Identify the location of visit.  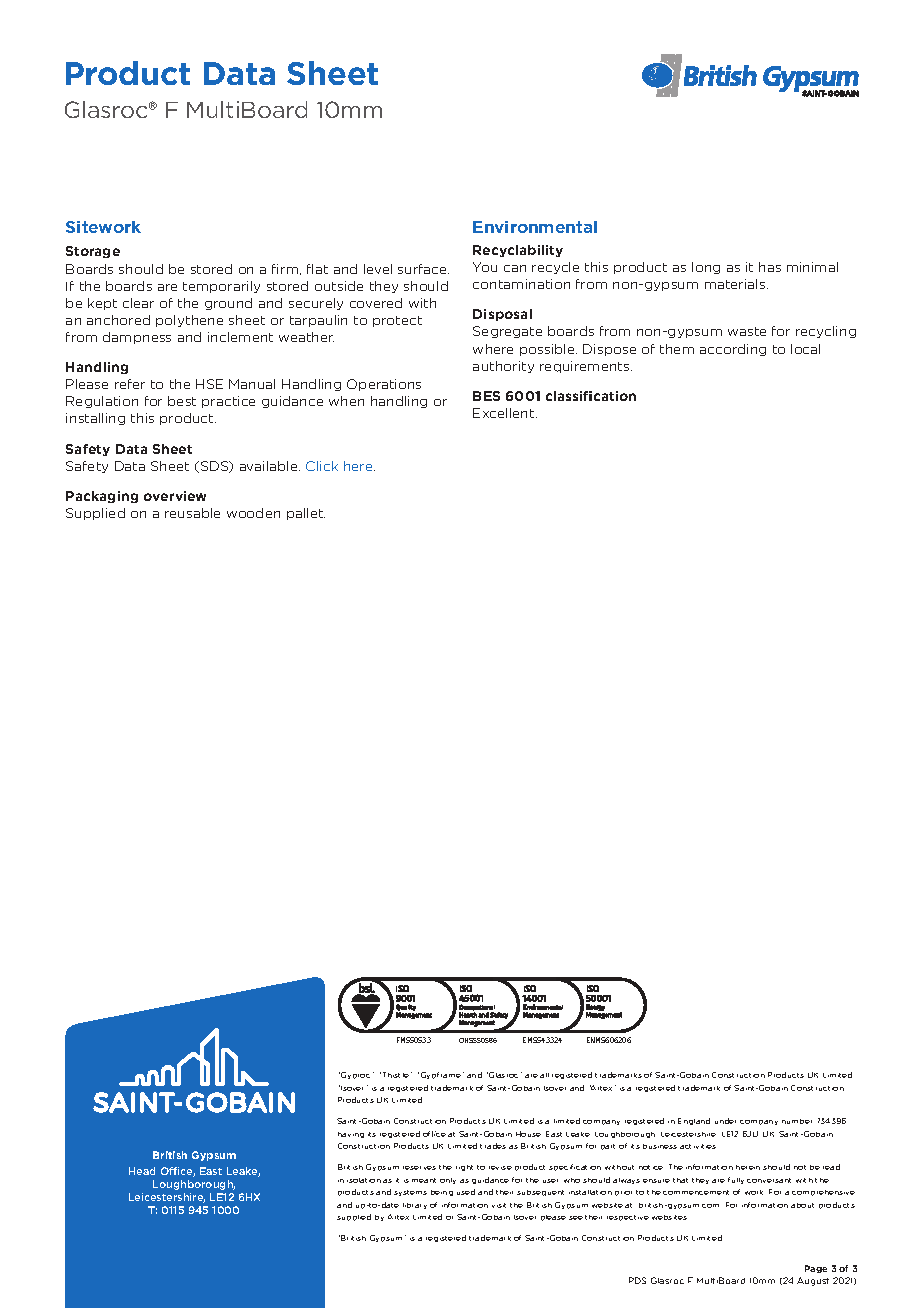
(499, 1205).
